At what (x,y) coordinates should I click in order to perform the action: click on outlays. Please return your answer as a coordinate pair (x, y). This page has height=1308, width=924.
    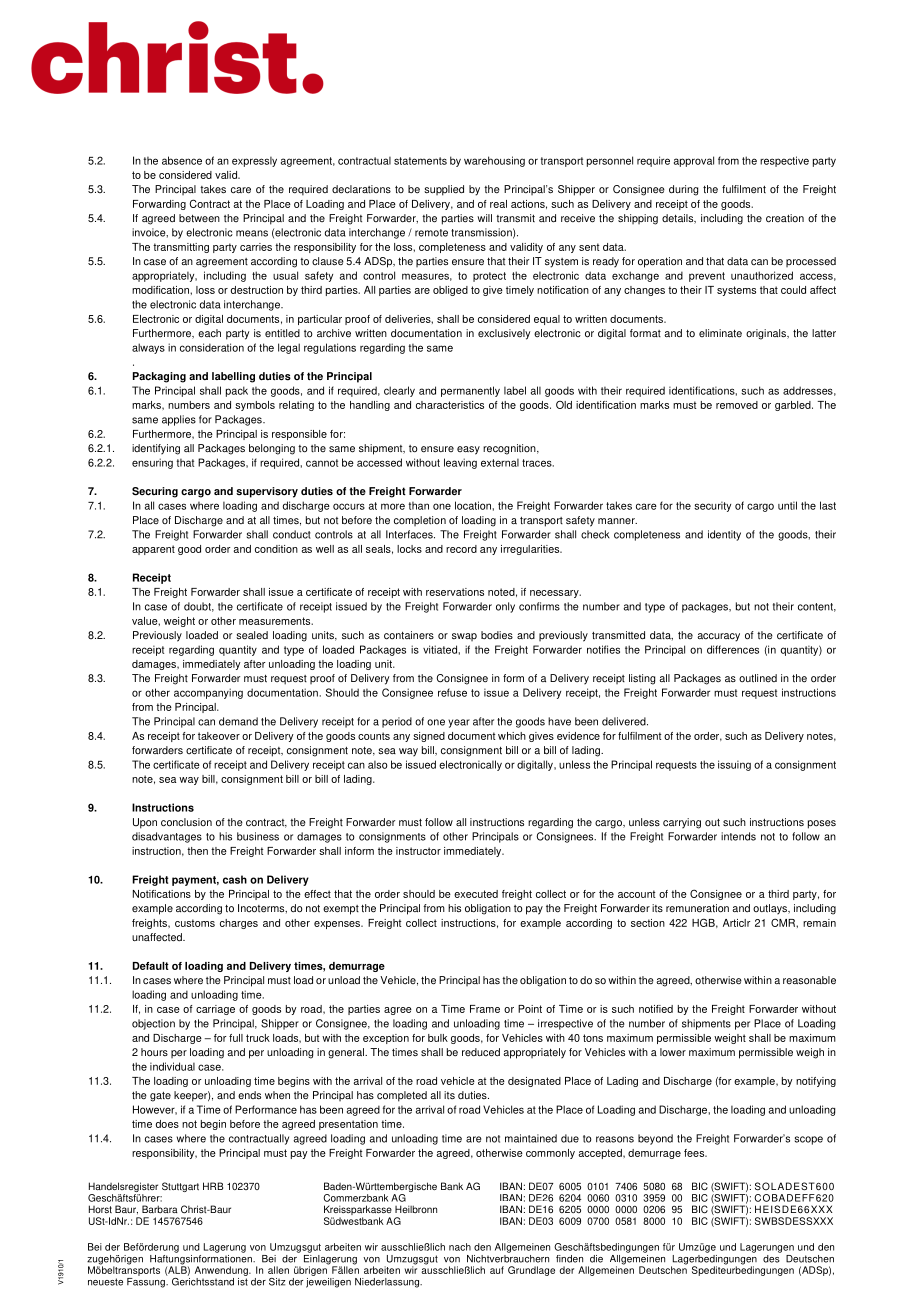
    Looking at the image, I should click on (771, 909).
